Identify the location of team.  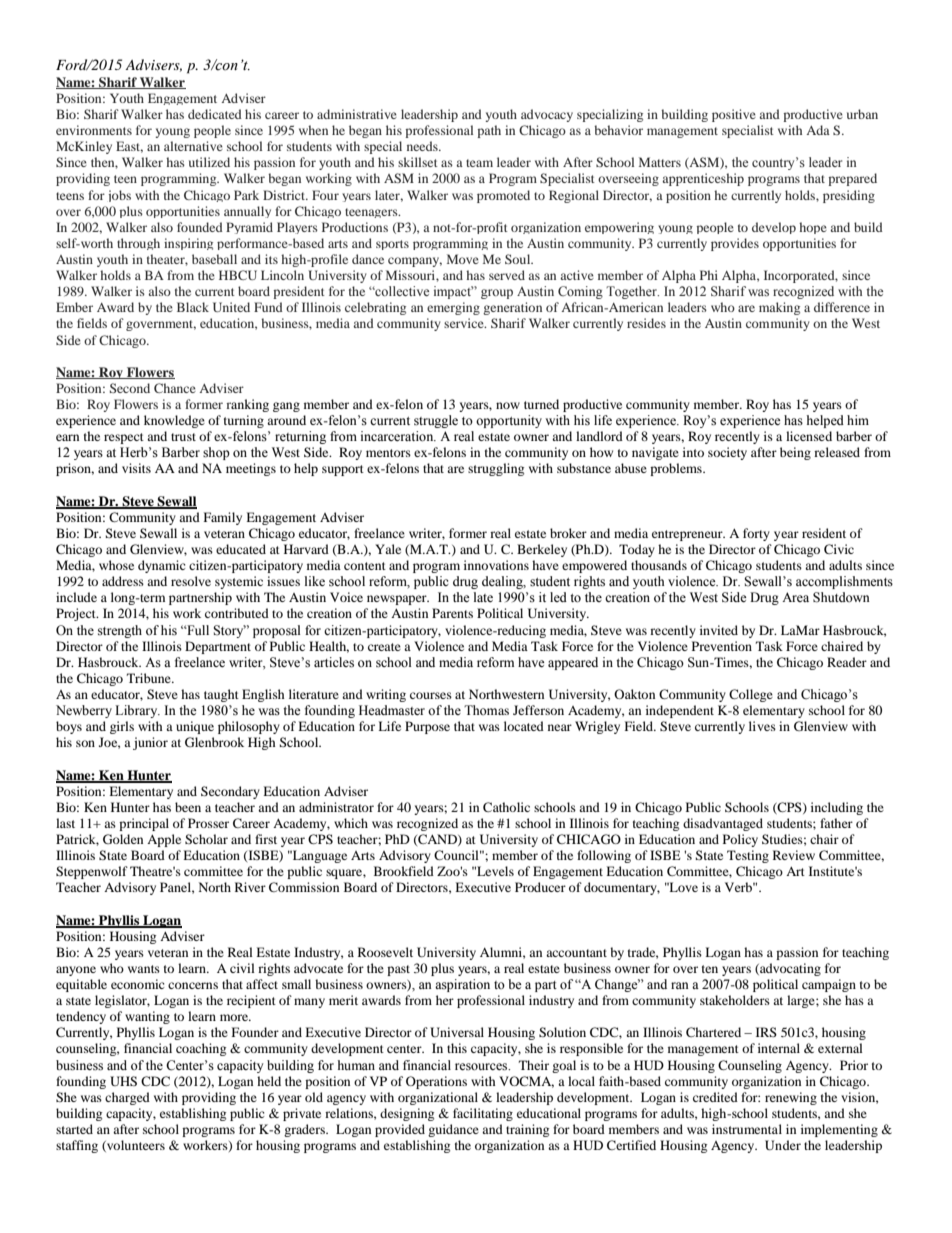
(479, 163).
